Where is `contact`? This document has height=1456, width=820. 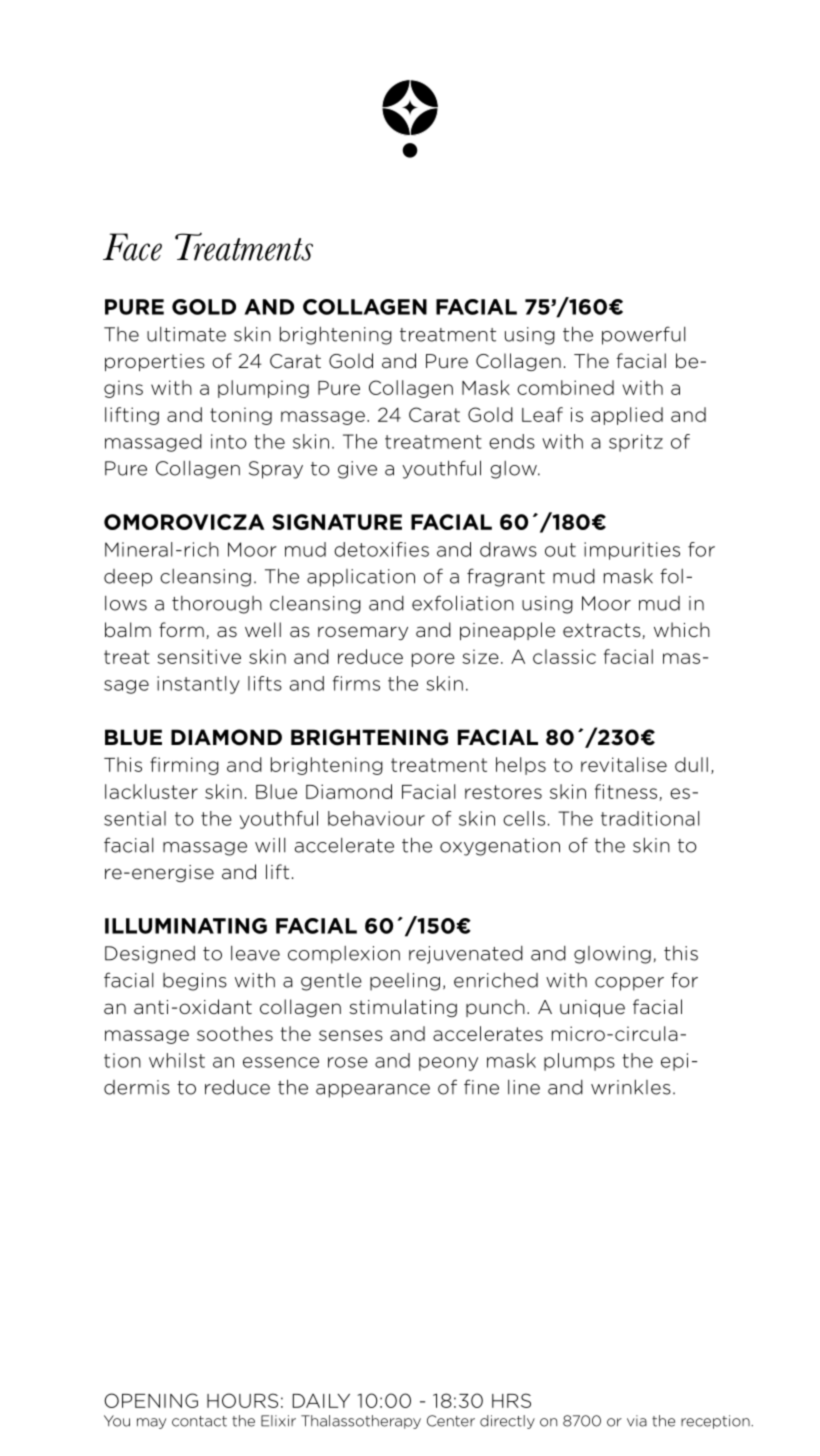 contact is located at coordinates (199, 1421).
